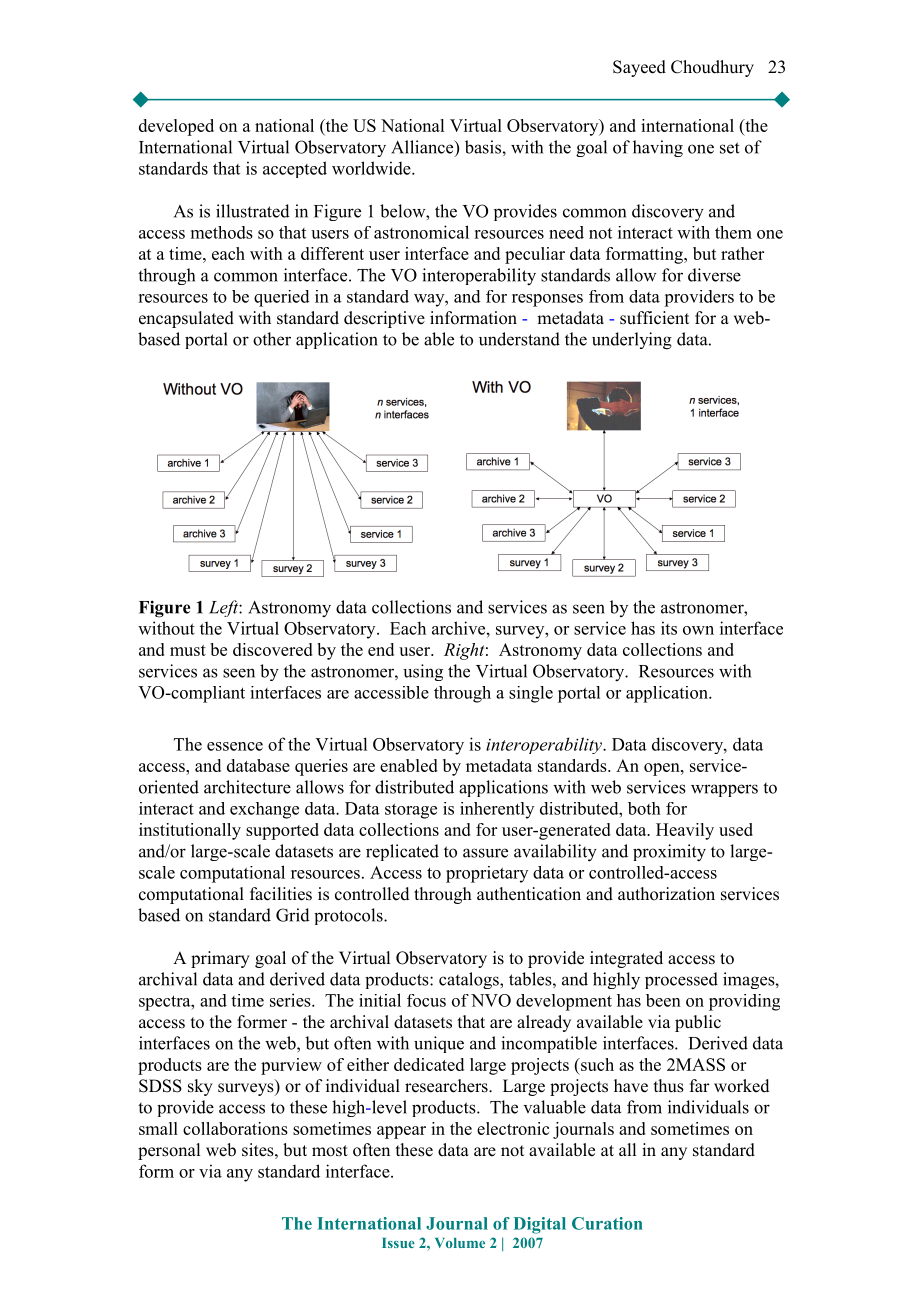 This screenshot has height=1307, width=924. Describe the element at coordinates (607, 1223) in the screenshot. I see `Curation` at that location.
